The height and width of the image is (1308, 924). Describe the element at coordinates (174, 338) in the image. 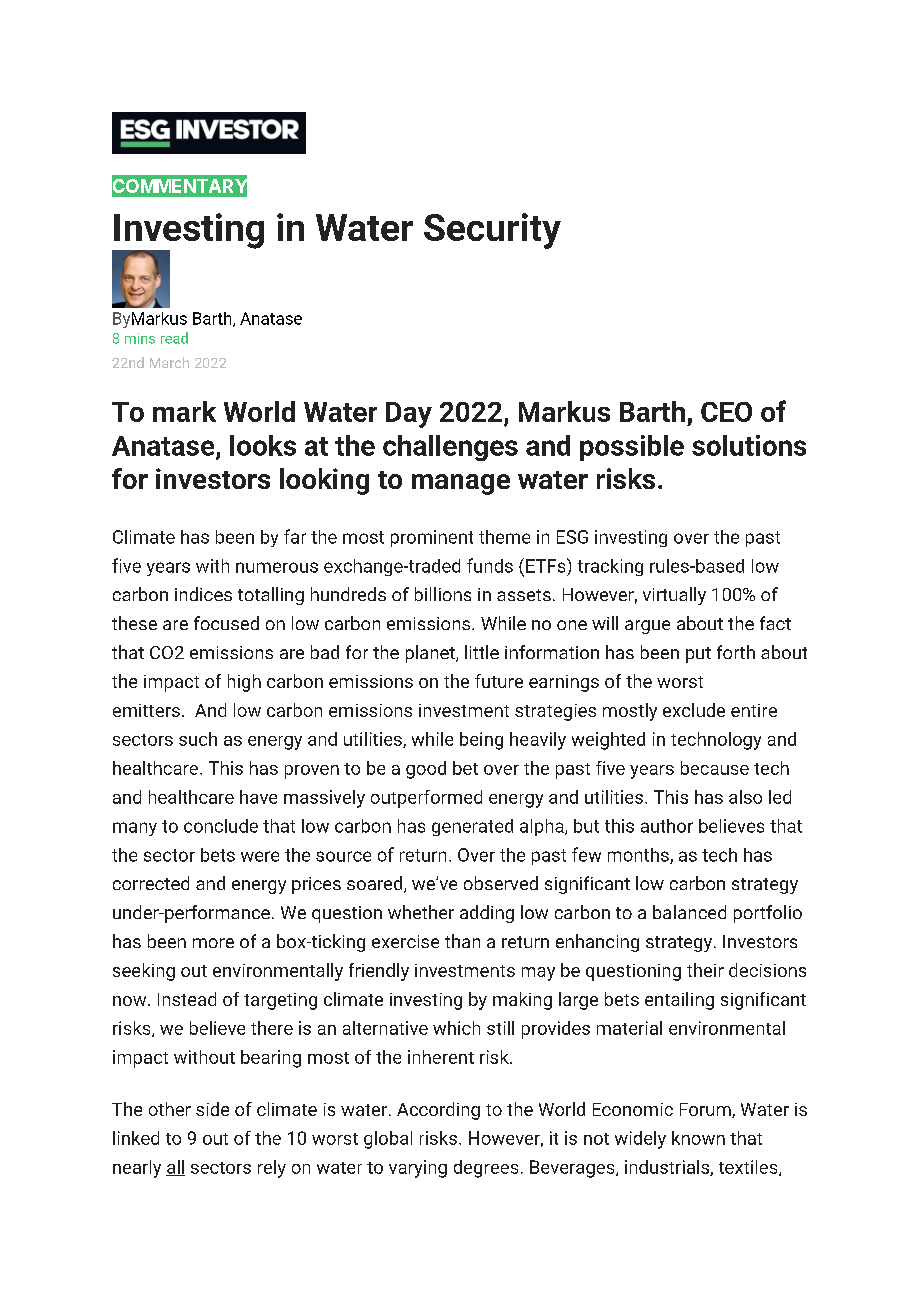

I see `read` at that location.
